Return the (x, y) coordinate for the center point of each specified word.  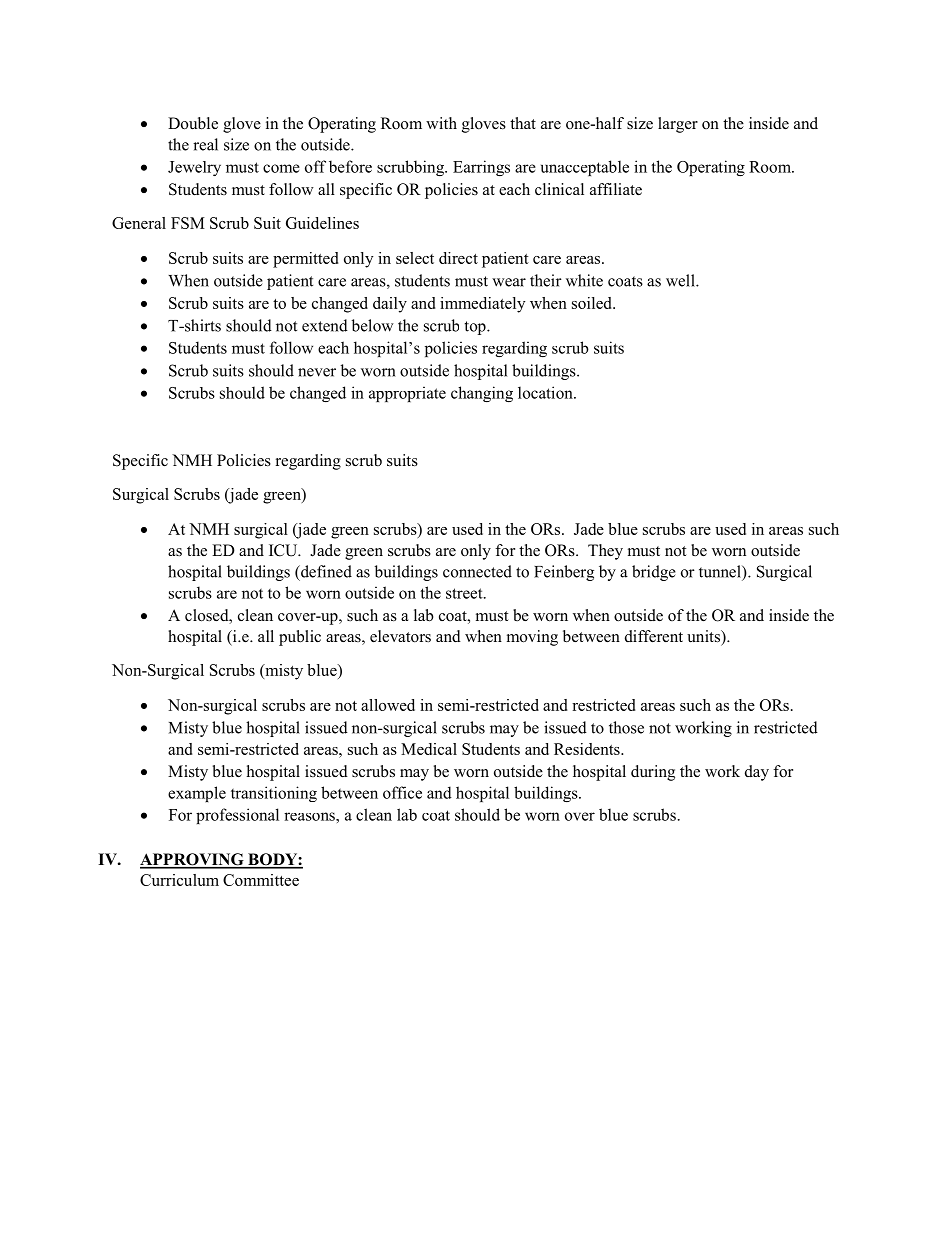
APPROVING (193, 860)
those (626, 727)
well (681, 280)
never (317, 372)
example (197, 794)
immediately (482, 305)
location (546, 392)
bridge (654, 573)
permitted (305, 260)
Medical (429, 749)
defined (325, 571)
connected (477, 571)
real (205, 144)
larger (678, 125)
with (441, 123)
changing (482, 394)
